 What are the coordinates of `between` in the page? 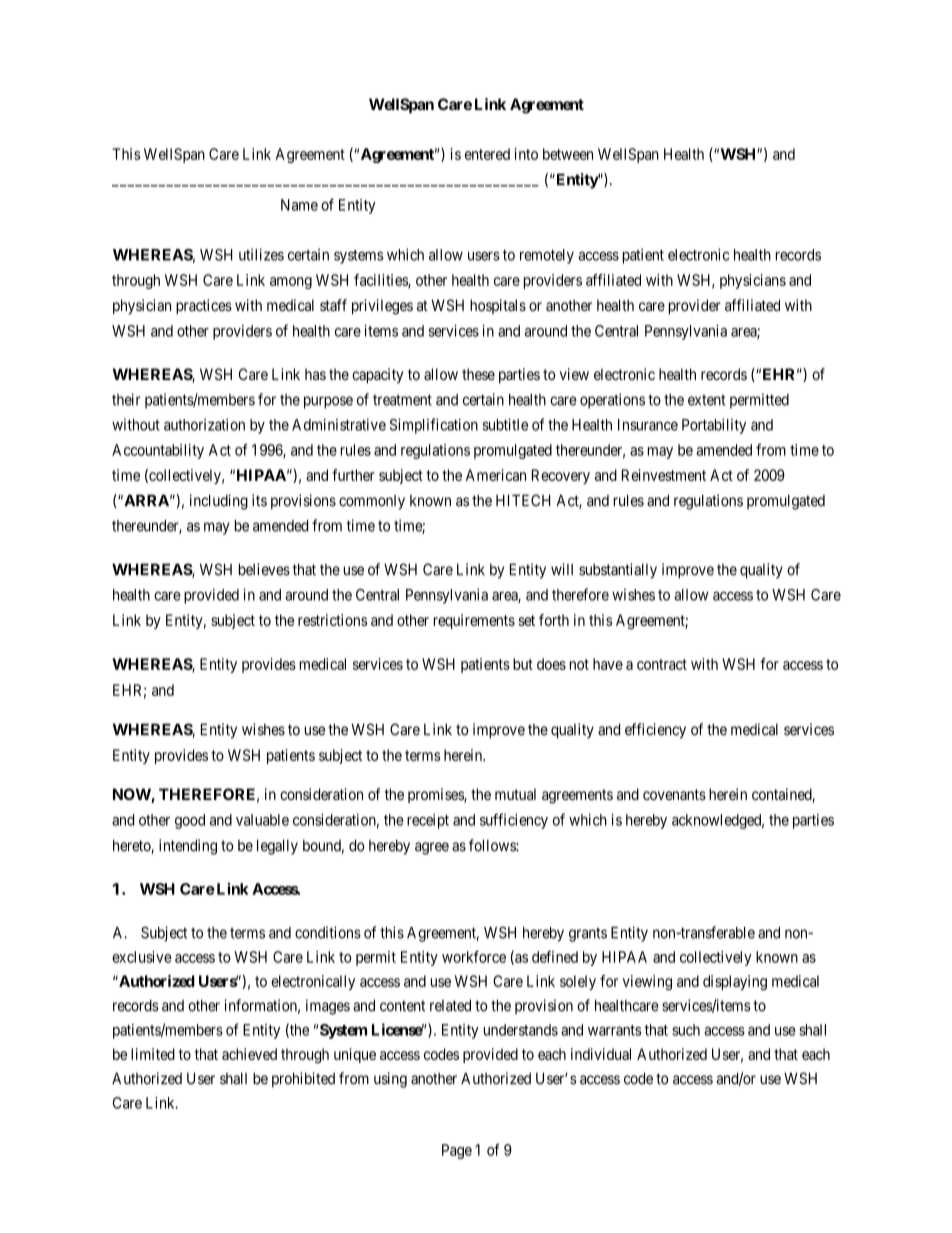 It's located at (568, 154).
